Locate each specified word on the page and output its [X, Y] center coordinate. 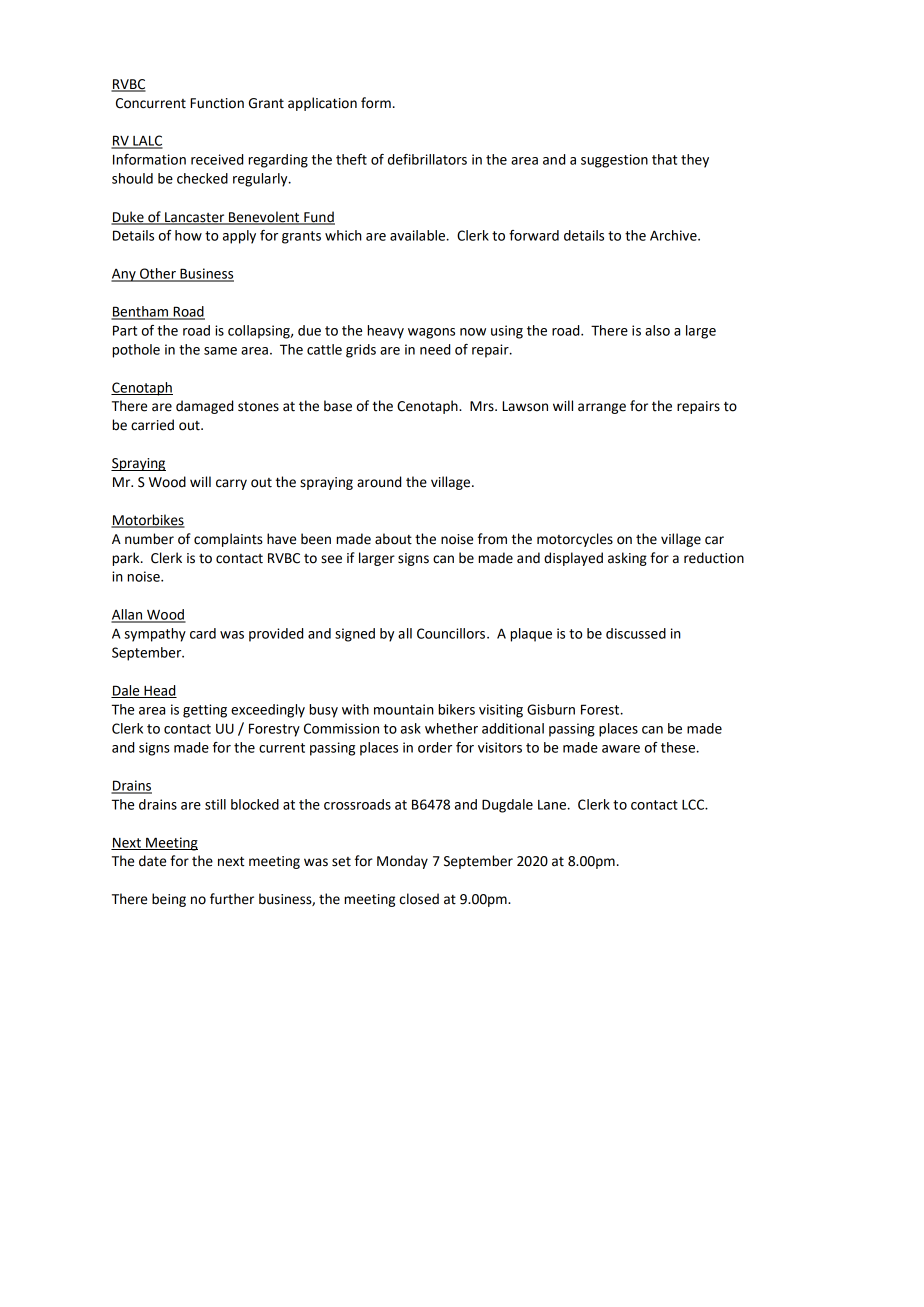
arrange [602, 408]
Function [217, 103]
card [203, 633]
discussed [636, 633]
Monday [402, 862]
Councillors [452, 633]
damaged [204, 407]
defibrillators [427, 159]
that [664, 159]
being [169, 900]
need [435, 349]
